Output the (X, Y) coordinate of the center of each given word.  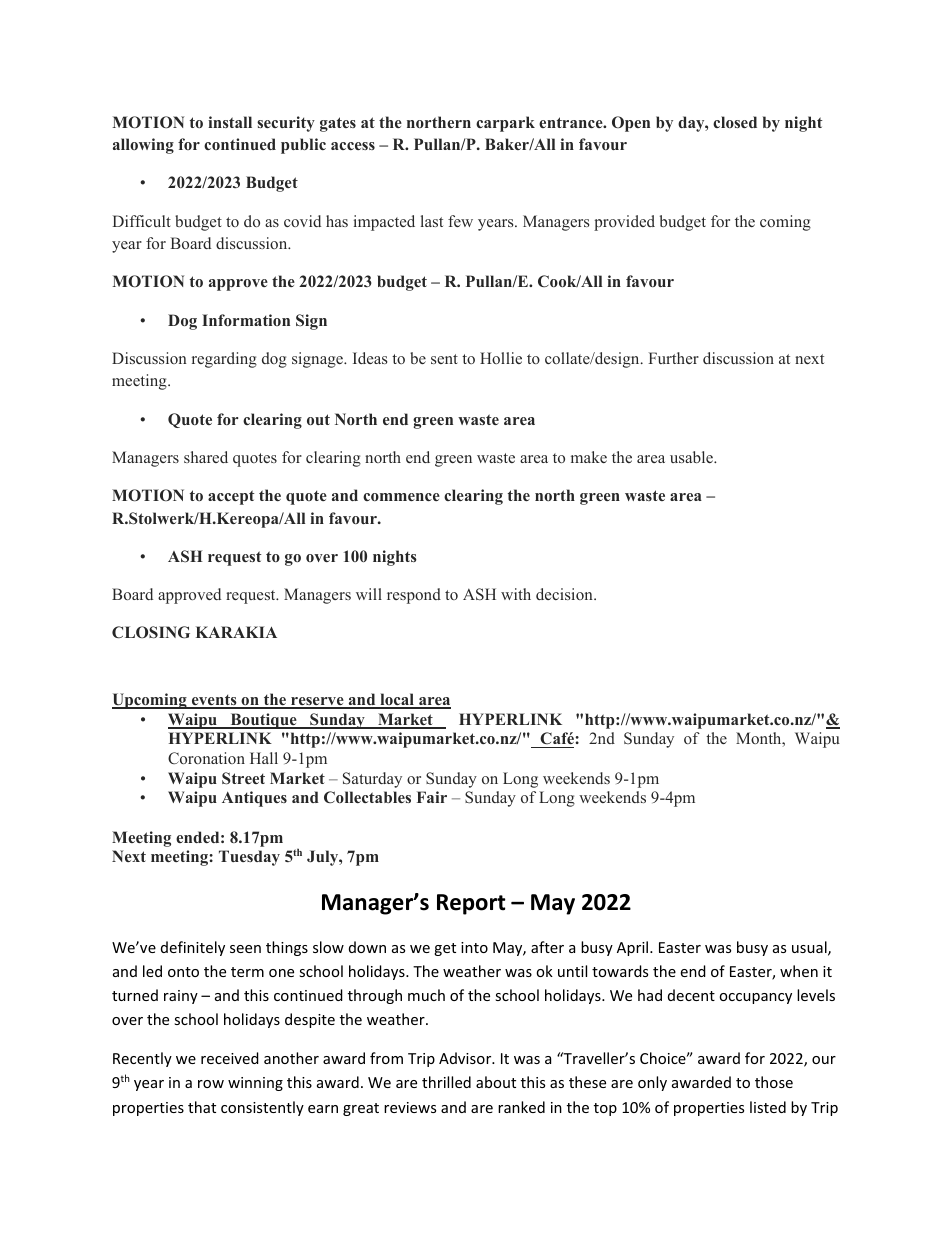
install (230, 122)
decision (565, 594)
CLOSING (151, 632)
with (516, 594)
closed (735, 122)
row (211, 1084)
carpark (505, 124)
